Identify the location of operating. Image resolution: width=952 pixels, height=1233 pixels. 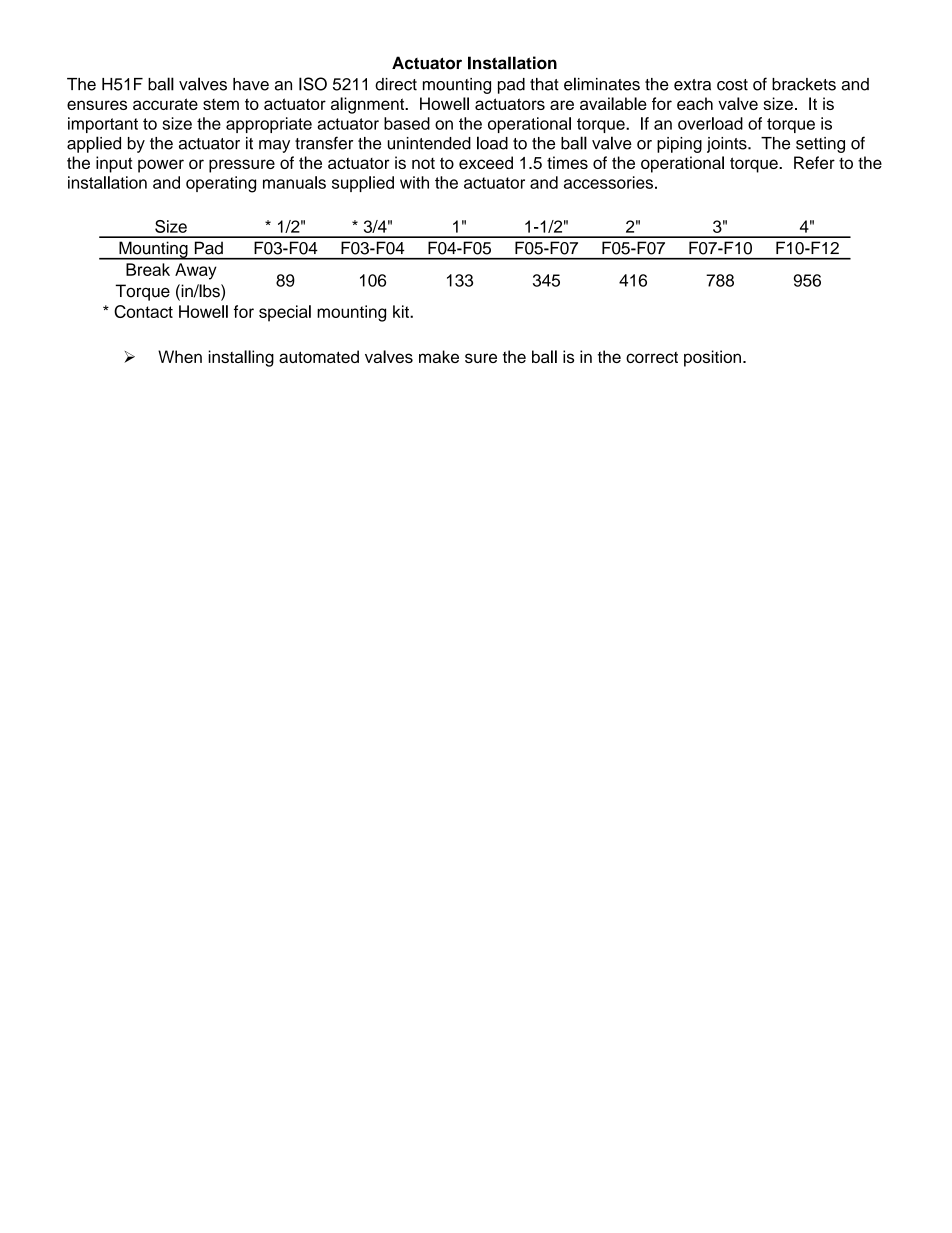
(221, 184).
